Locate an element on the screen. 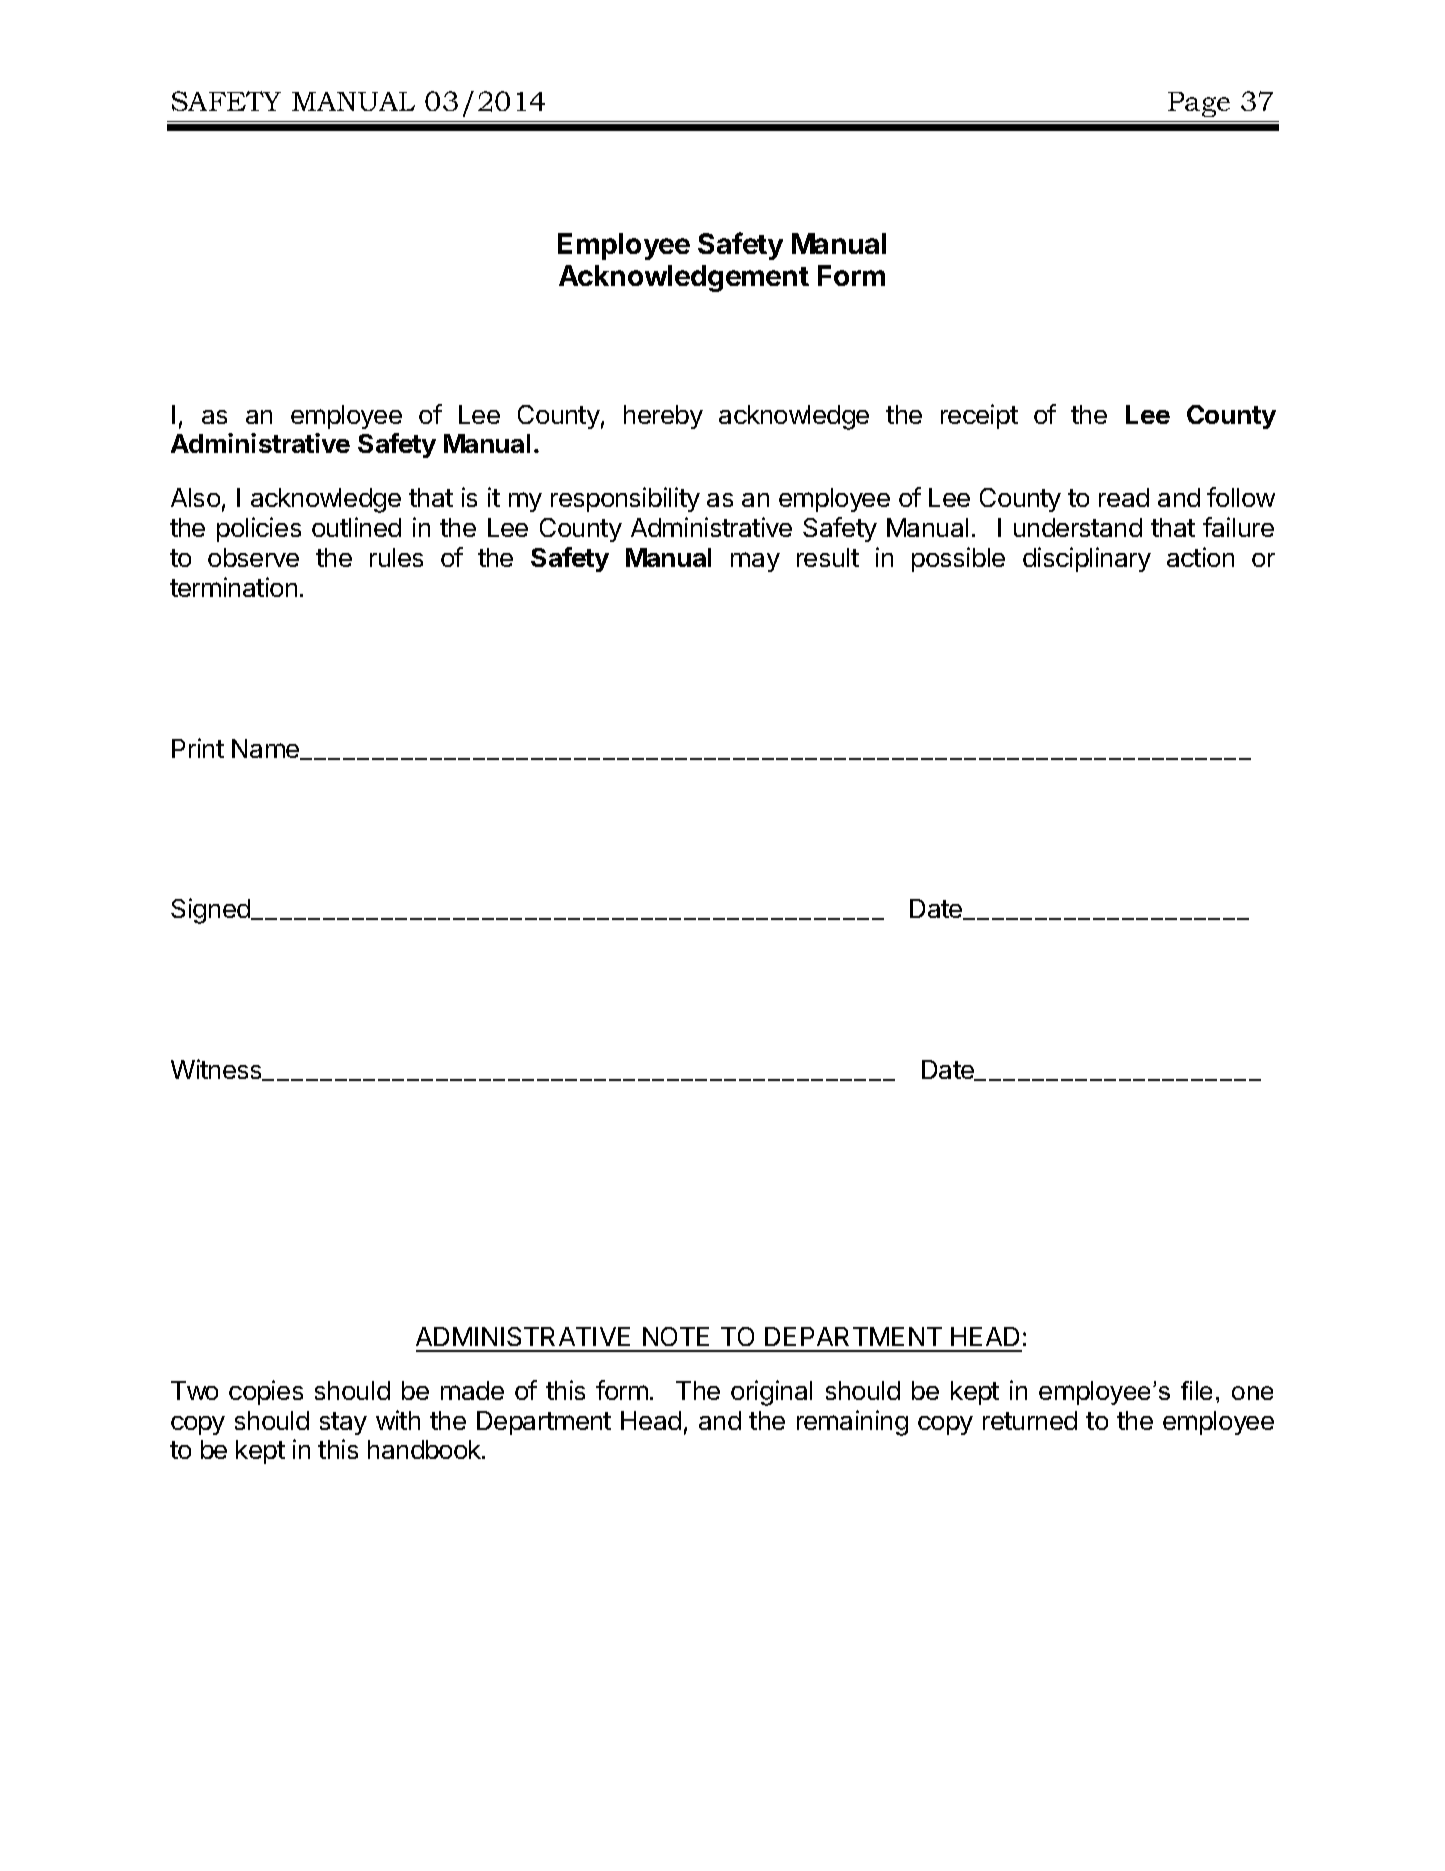 This screenshot has height=1871, width=1445. Print is located at coordinates (198, 748).
